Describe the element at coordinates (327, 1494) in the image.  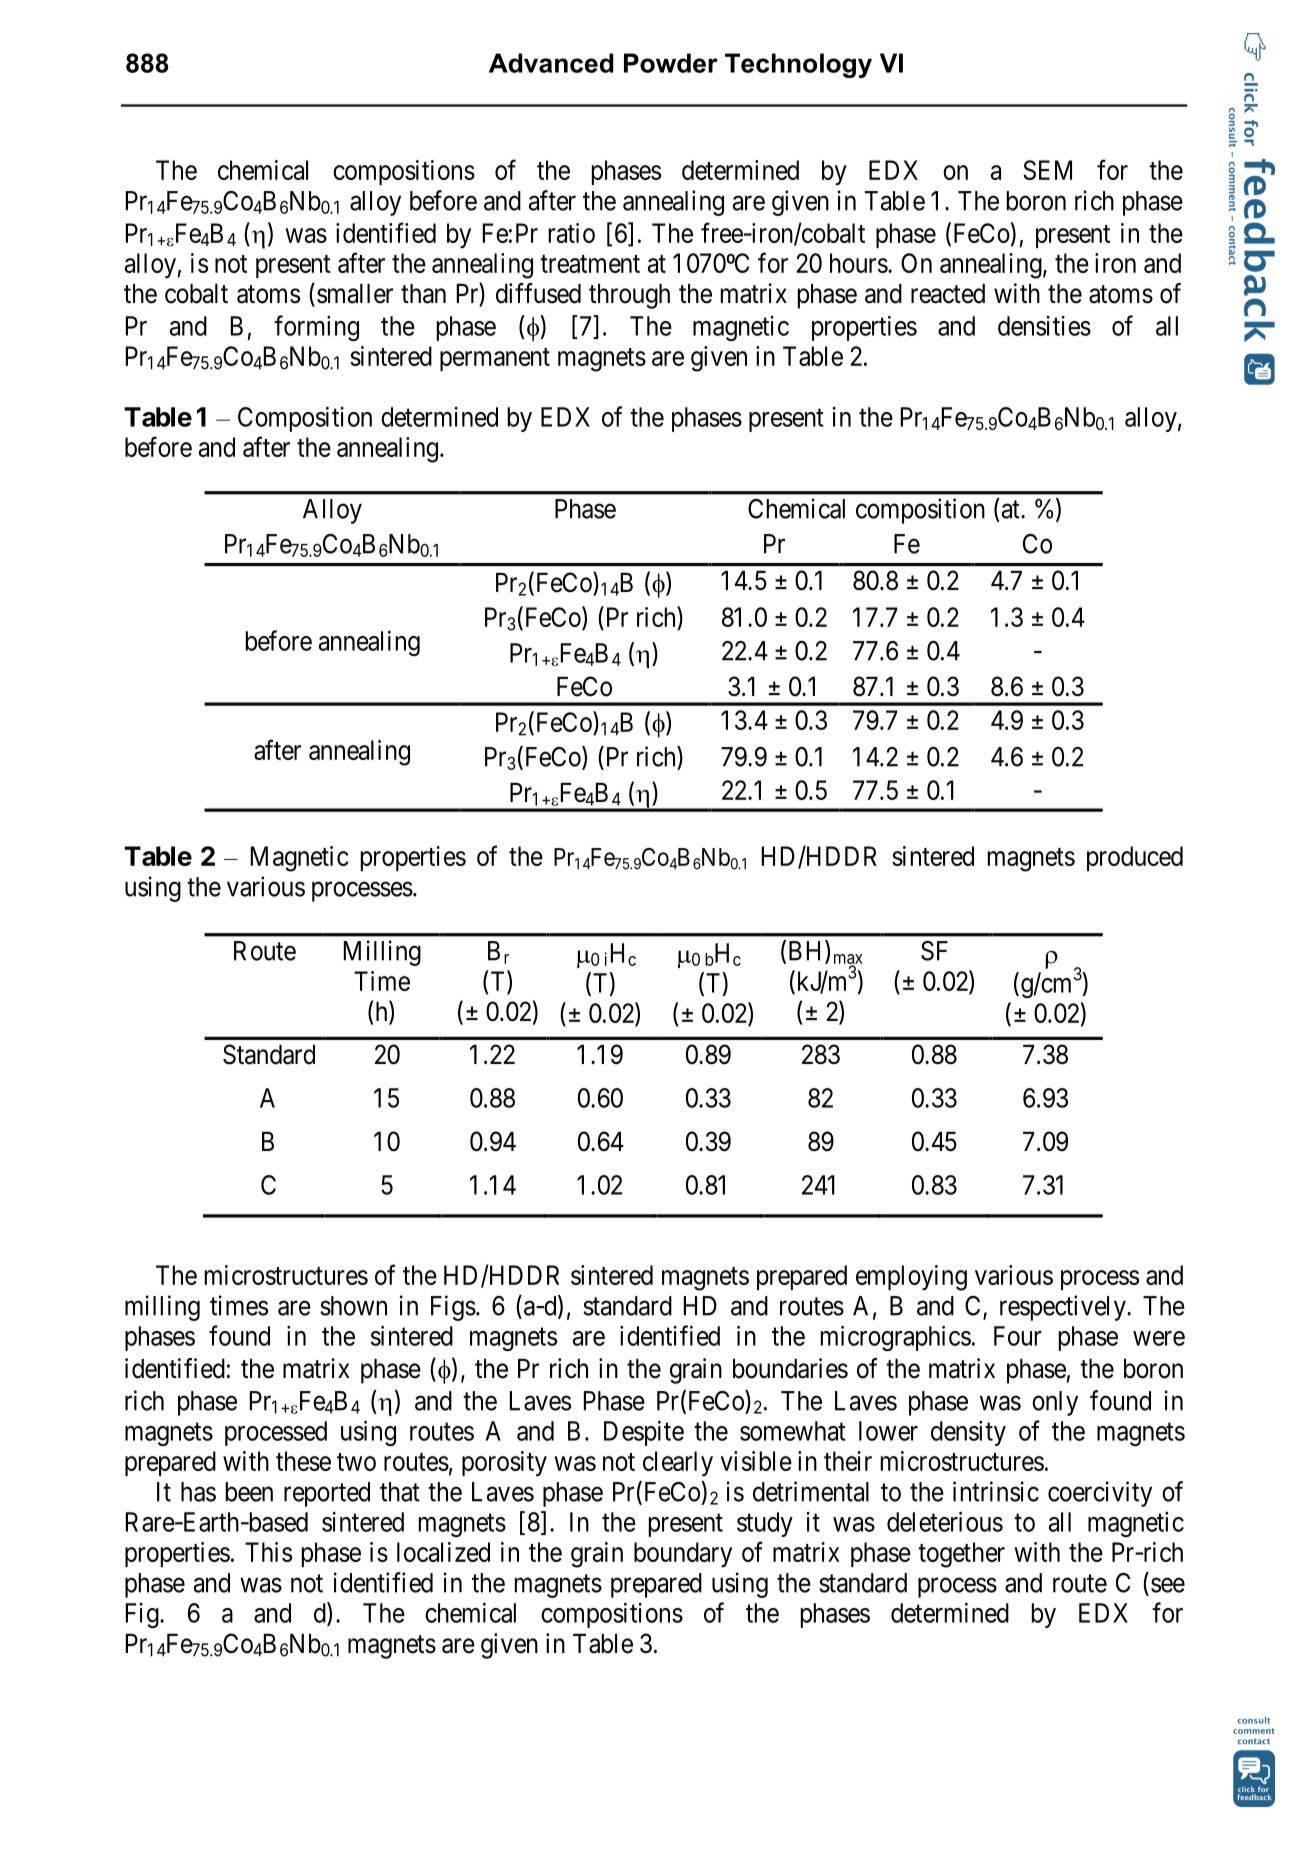
I see `reported` at that location.
